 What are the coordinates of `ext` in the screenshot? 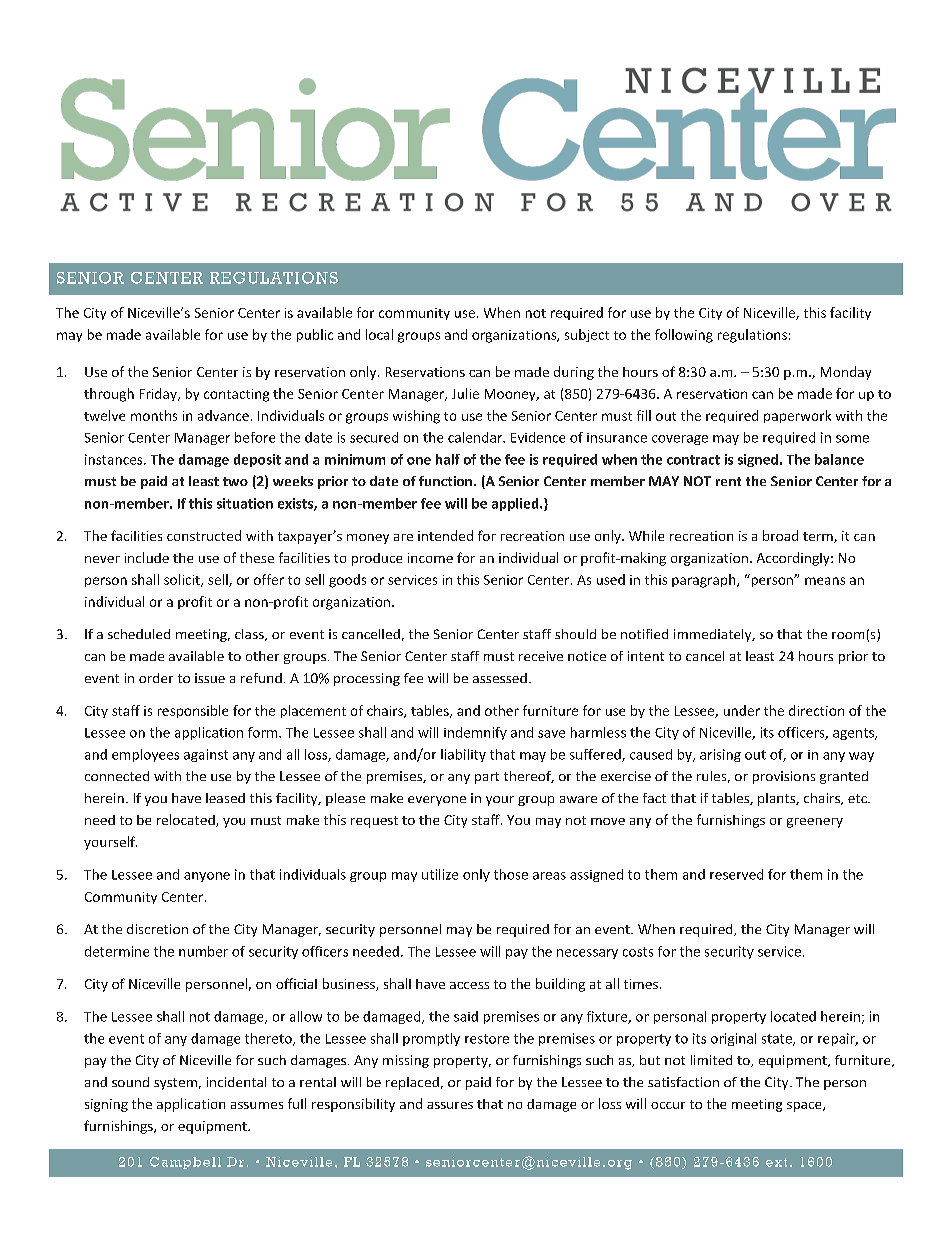 It's located at (776, 1162).
